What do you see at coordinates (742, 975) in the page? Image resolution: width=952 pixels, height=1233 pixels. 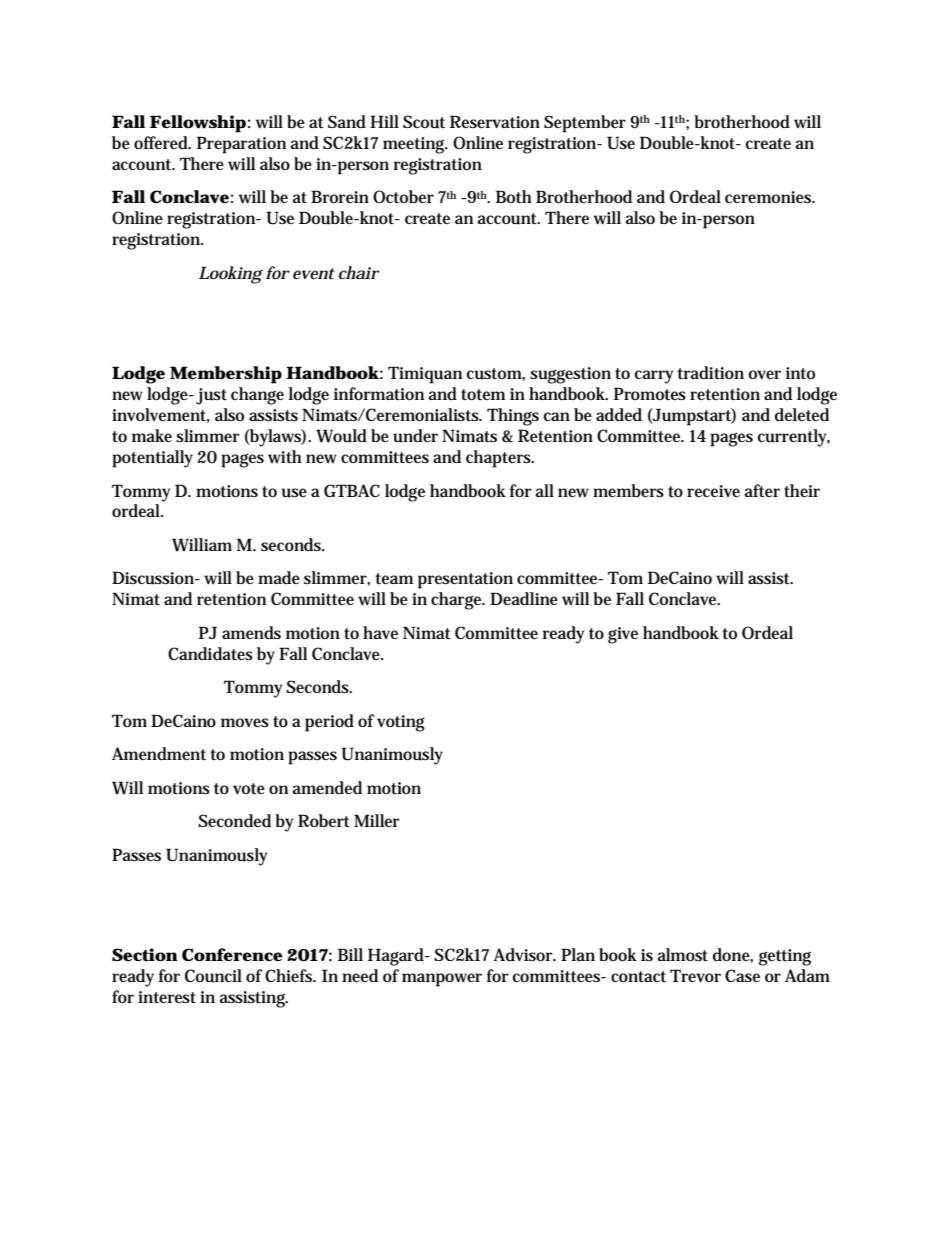 I see `Case` at bounding box center [742, 975].
